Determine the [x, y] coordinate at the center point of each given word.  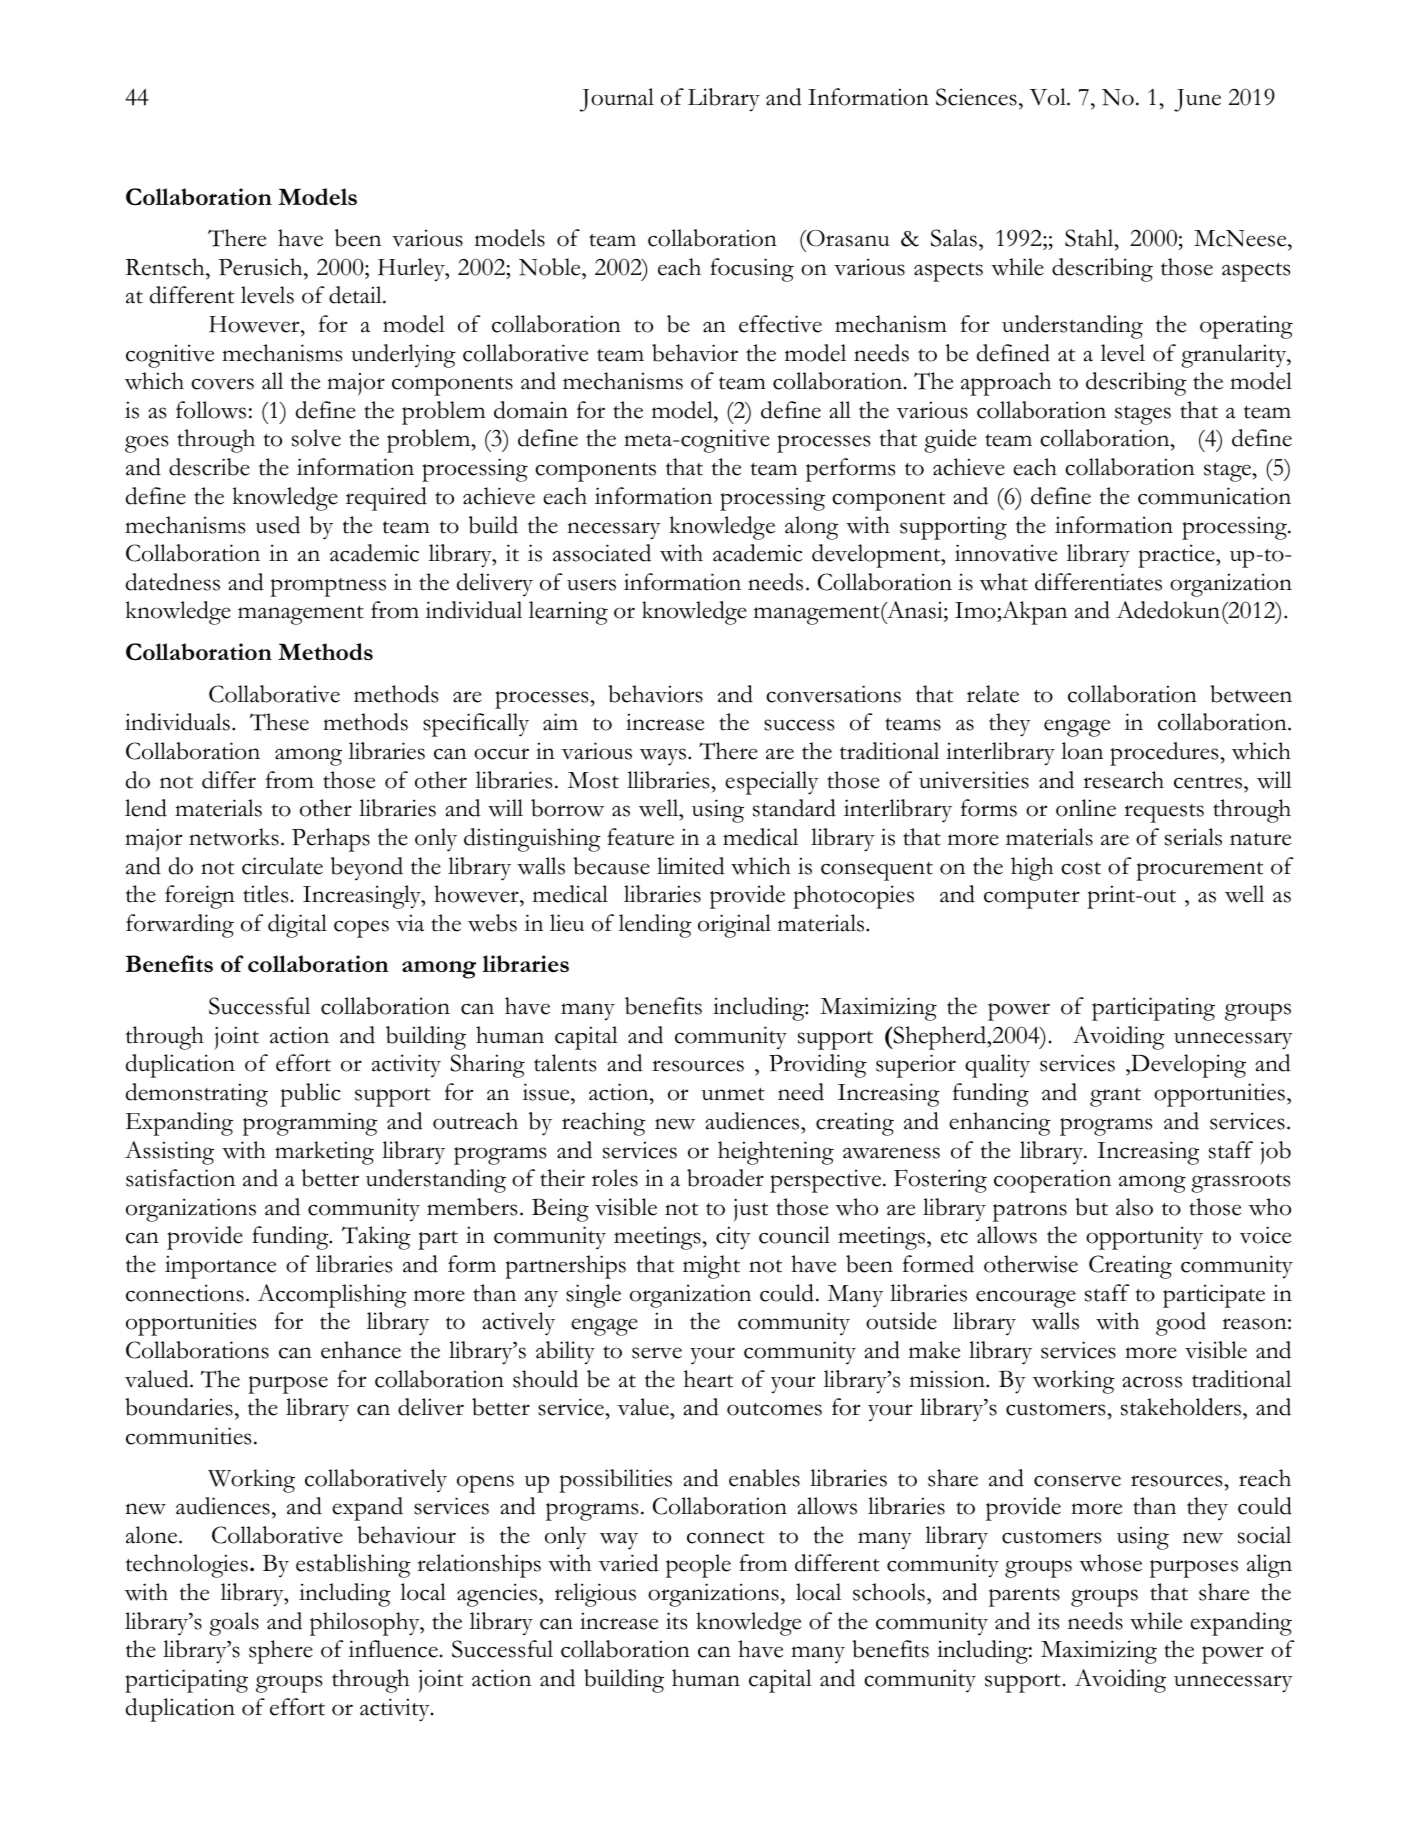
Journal [617, 100]
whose [1110, 1563]
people [698, 1566]
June [1197, 100]
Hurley [412, 270]
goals [234, 1624]
